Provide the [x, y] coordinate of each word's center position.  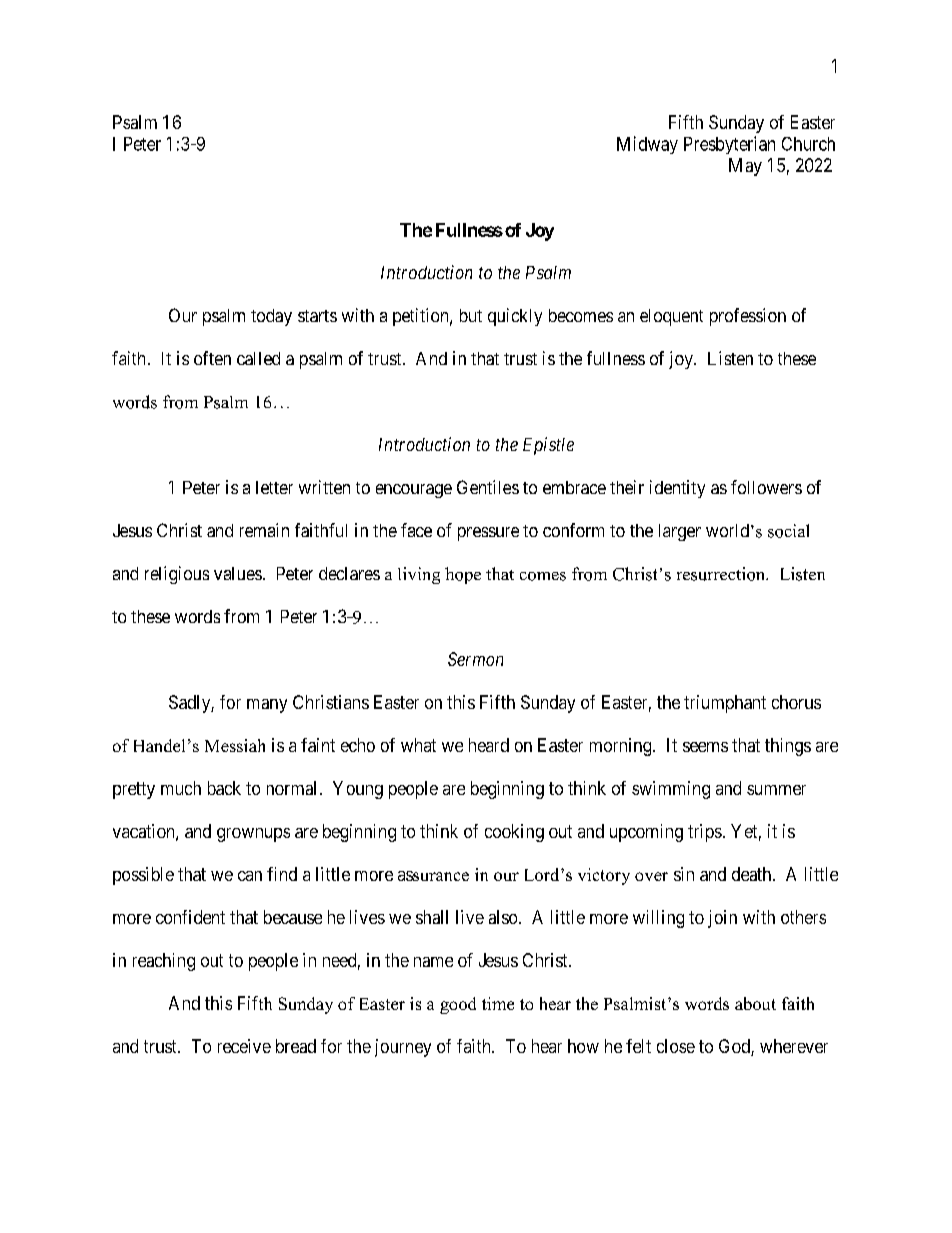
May [745, 167]
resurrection [722, 574]
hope [463, 575]
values [238, 573]
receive [244, 1046]
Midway [647, 145]
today [271, 317]
